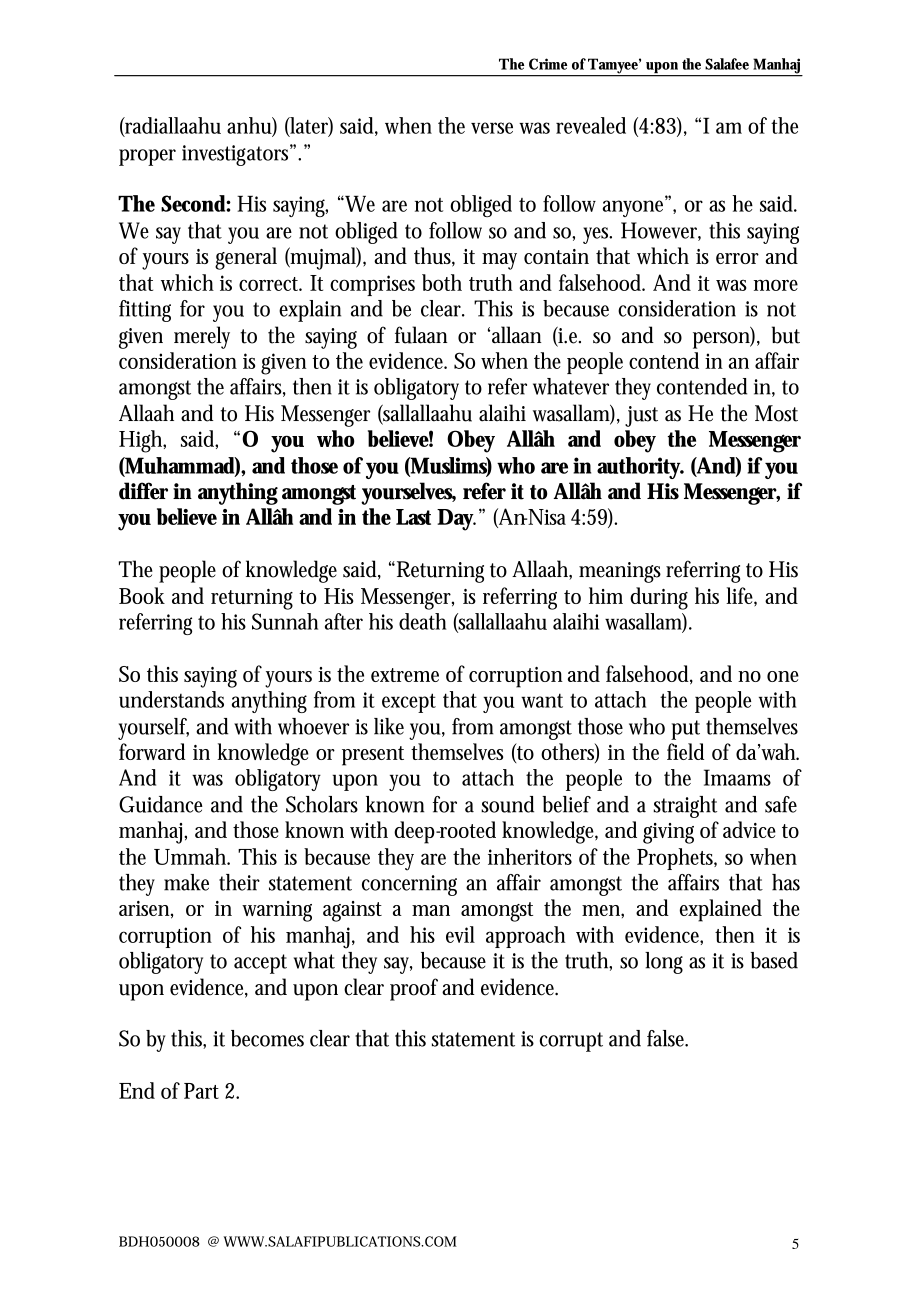 The height and width of the page is (1307, 924). Describe the element at coordinates (414, 989) in the page. I see `proof` at that location.
